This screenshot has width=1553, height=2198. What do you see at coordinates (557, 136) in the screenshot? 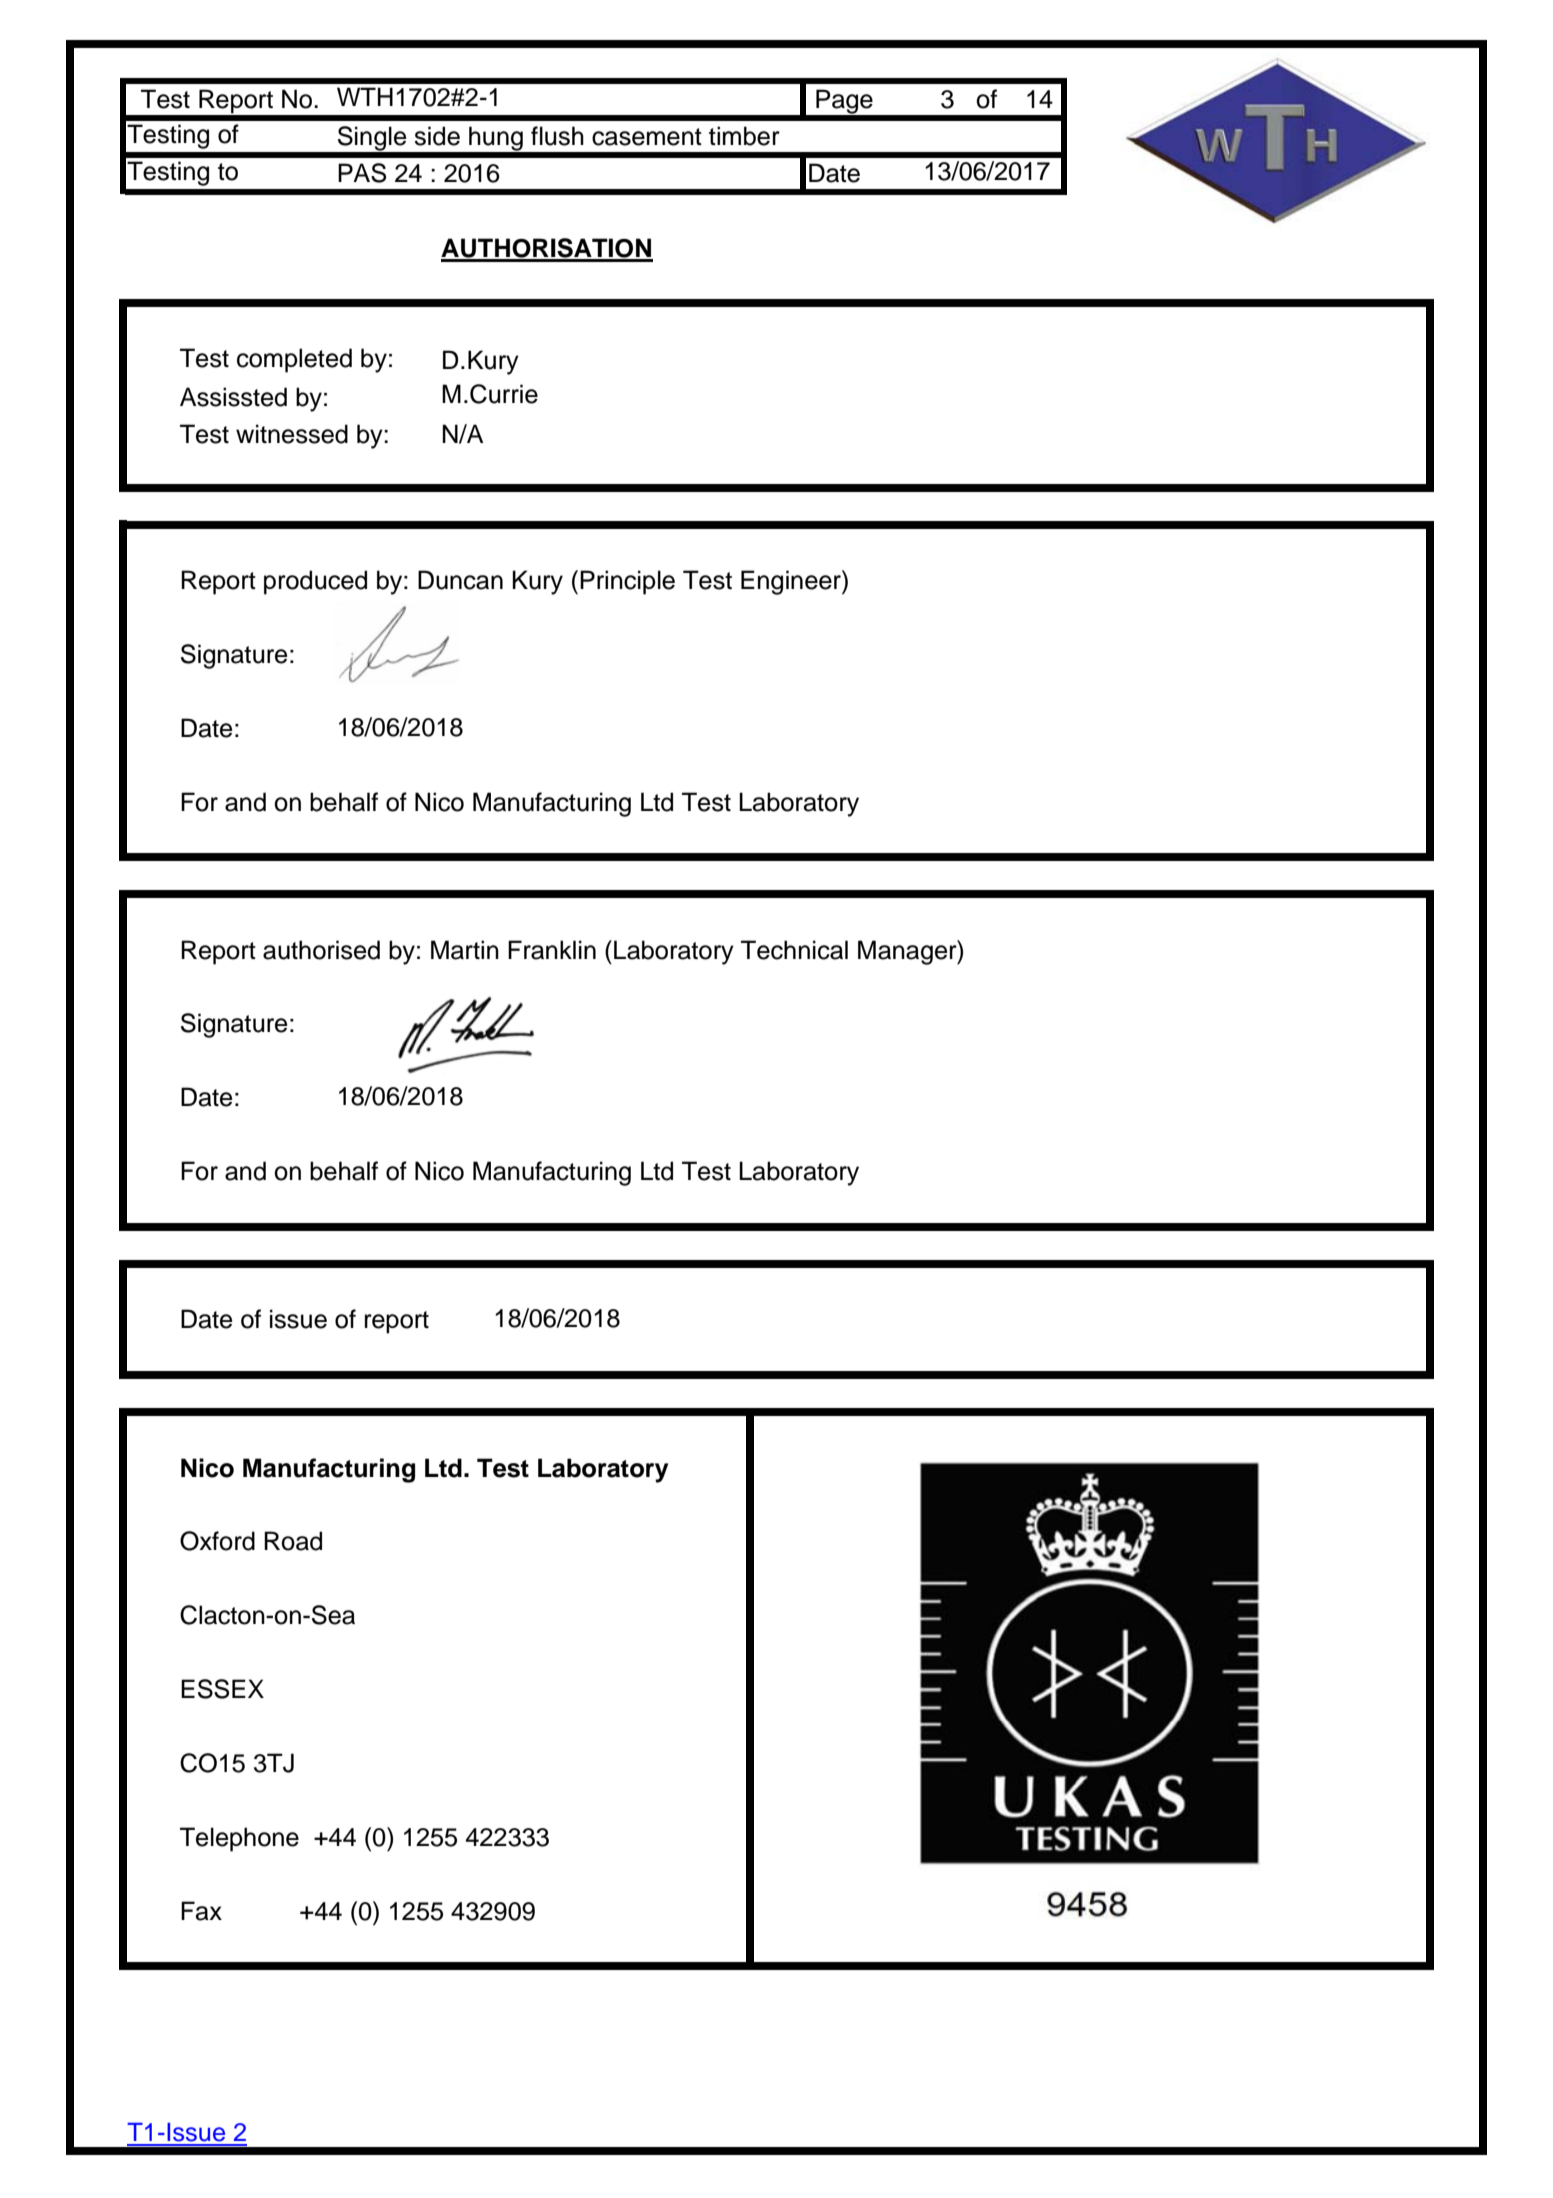
I see `flush` at bounding box center [557, 136].
